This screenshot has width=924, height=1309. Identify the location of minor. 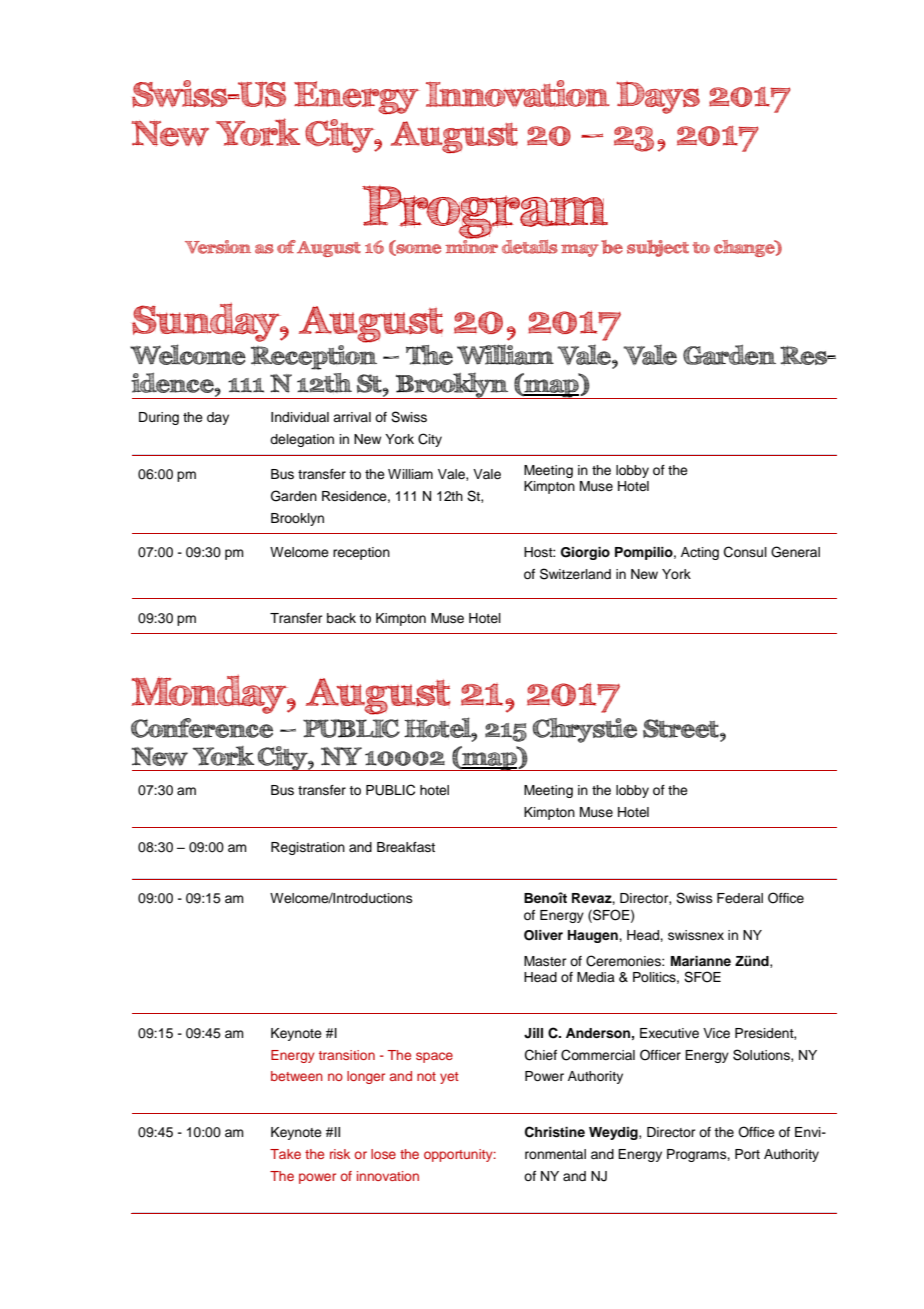
(471, 245).
